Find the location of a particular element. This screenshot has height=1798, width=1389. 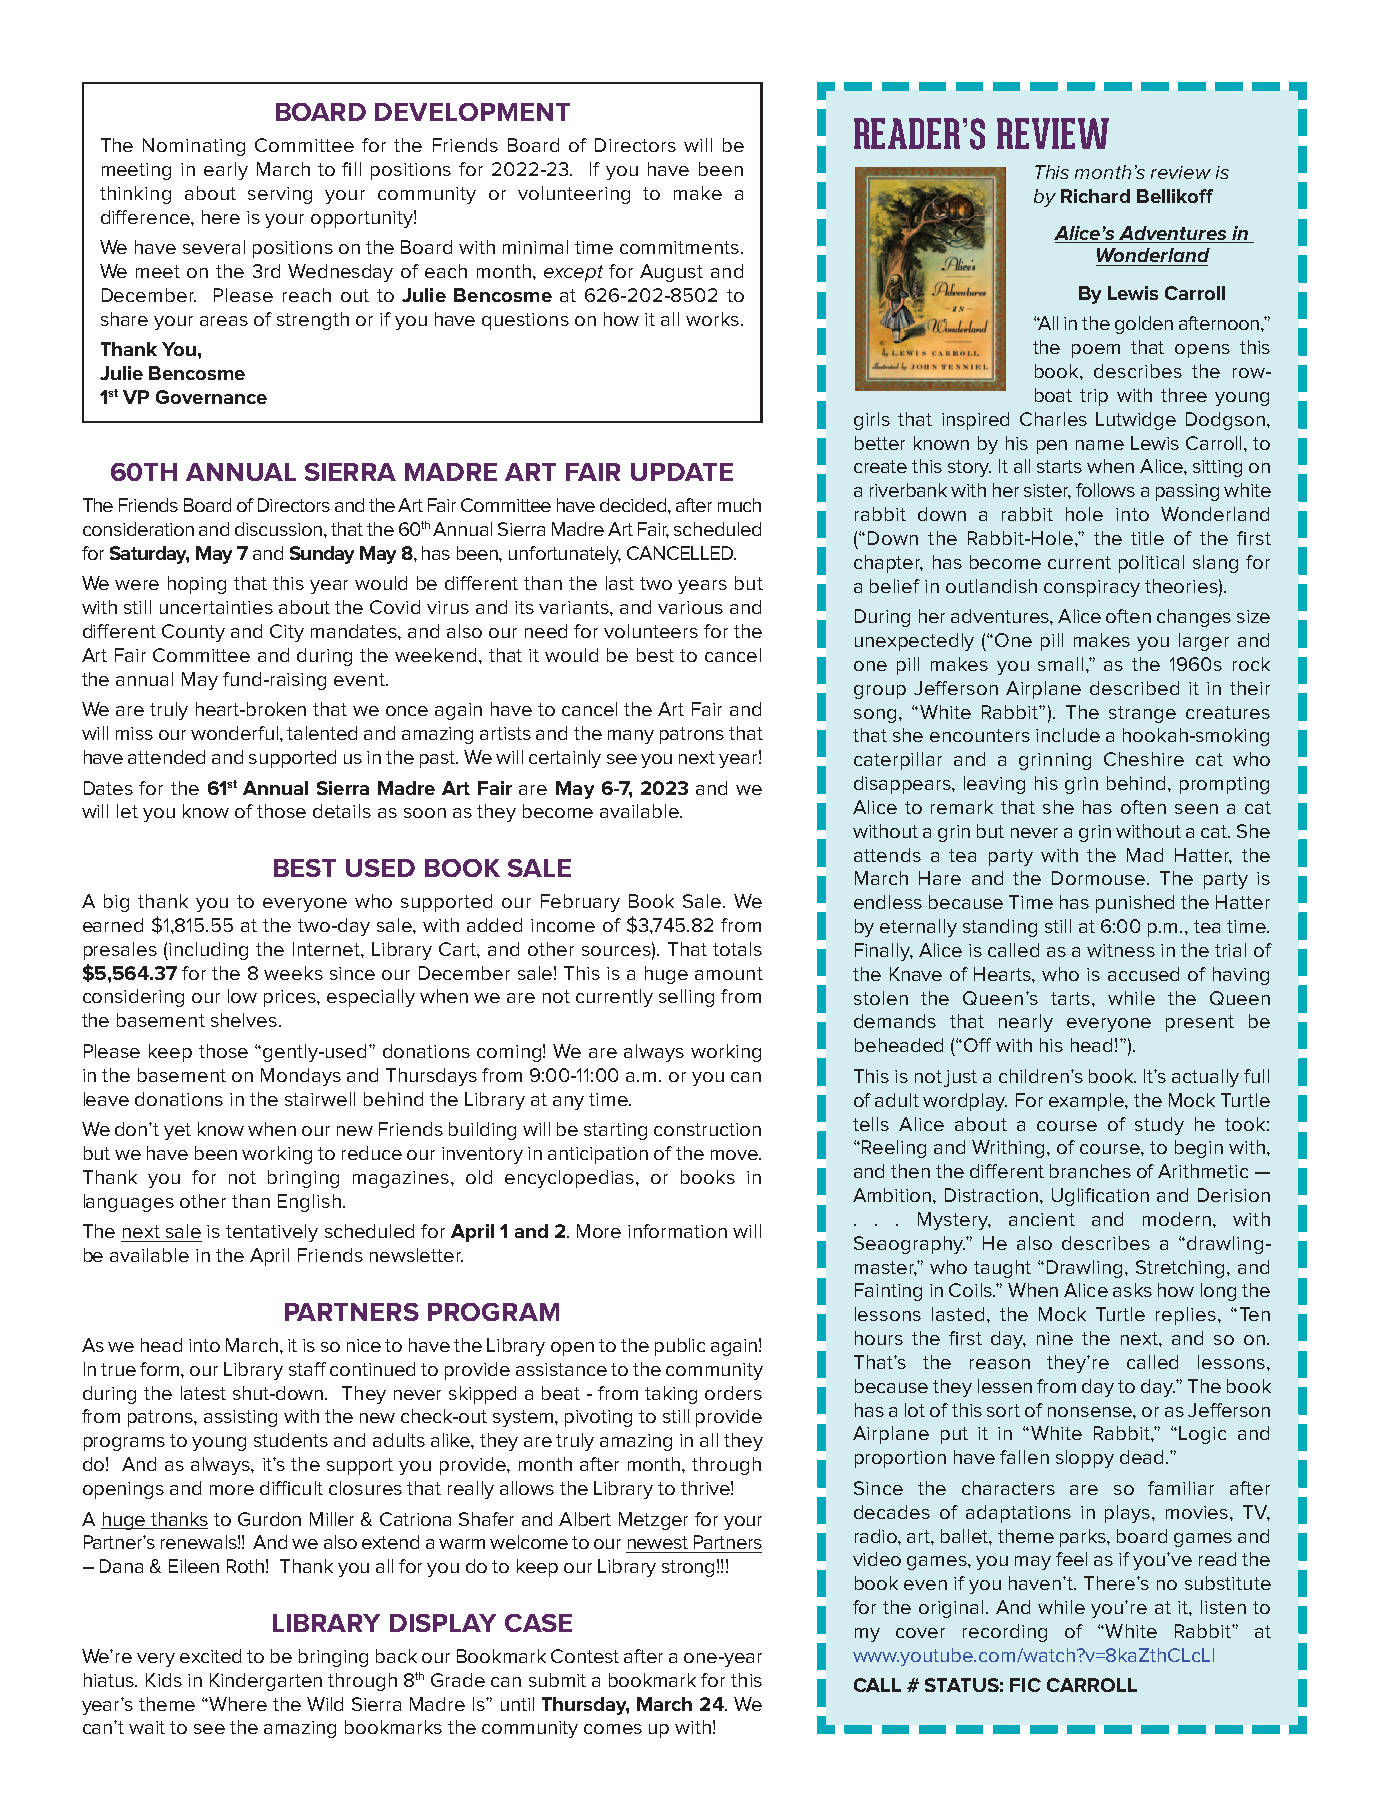

Richard is located at coordinates (1095, 196).
